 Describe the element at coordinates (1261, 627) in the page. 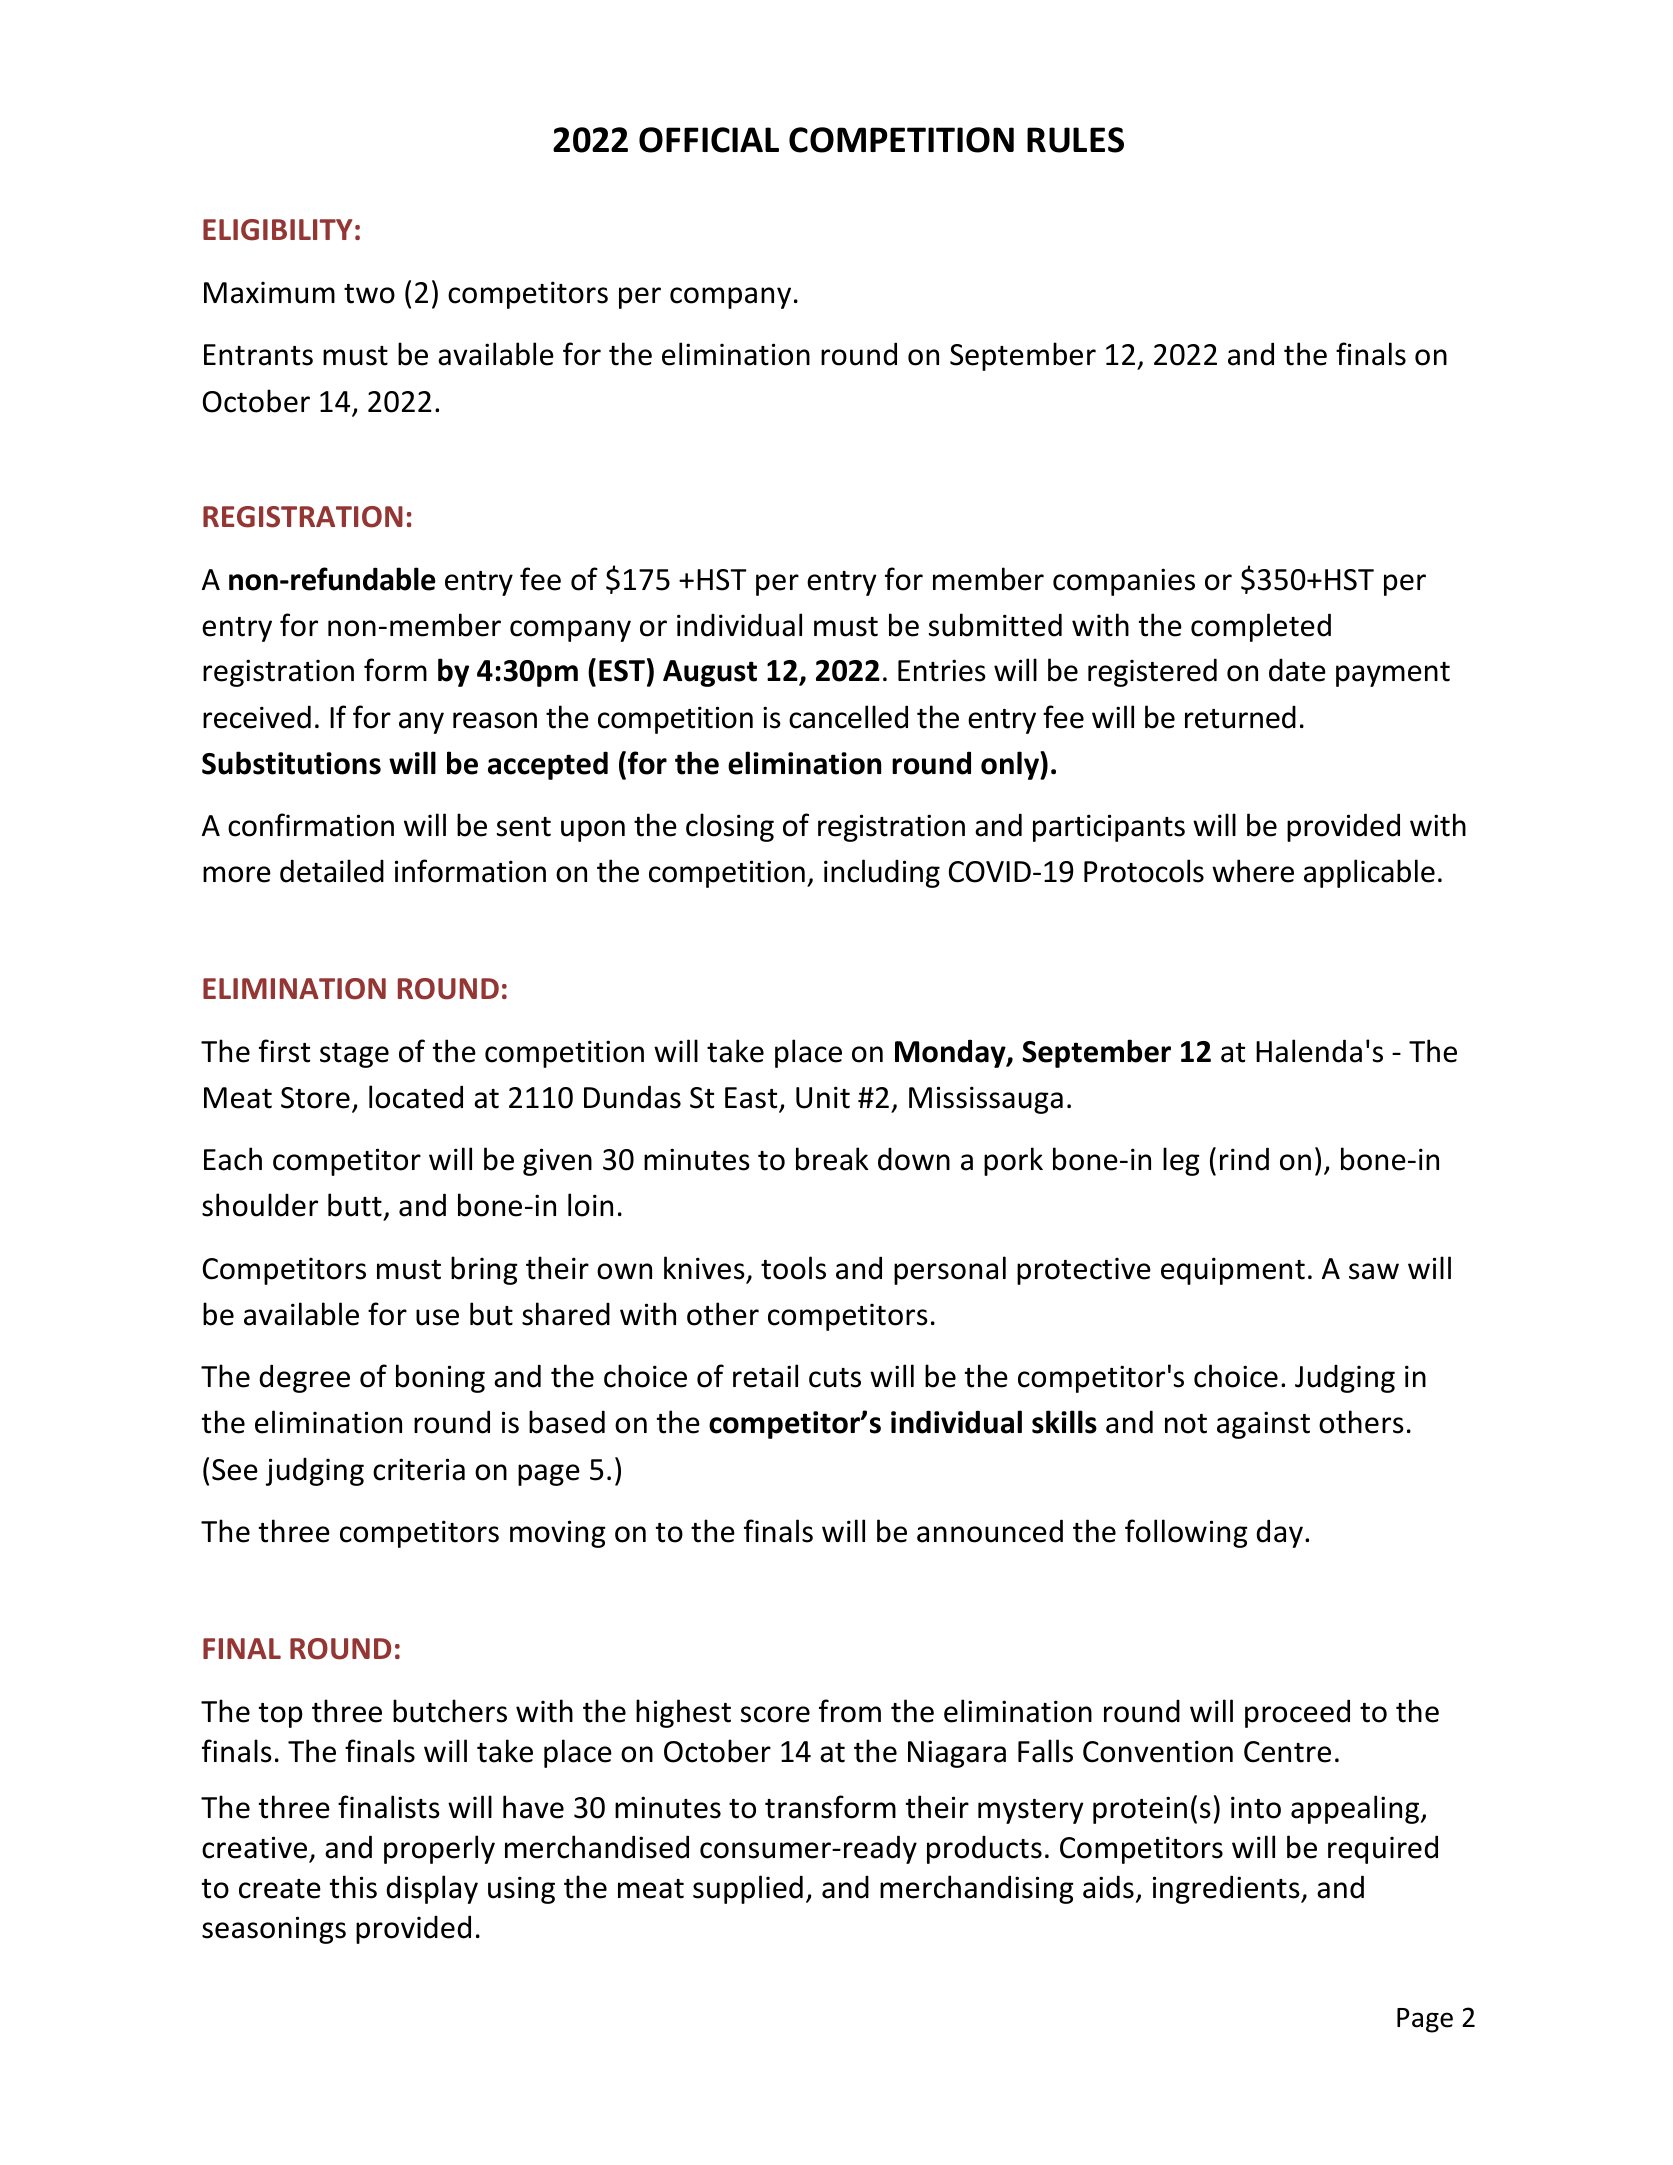

I see `completed` at that location.
